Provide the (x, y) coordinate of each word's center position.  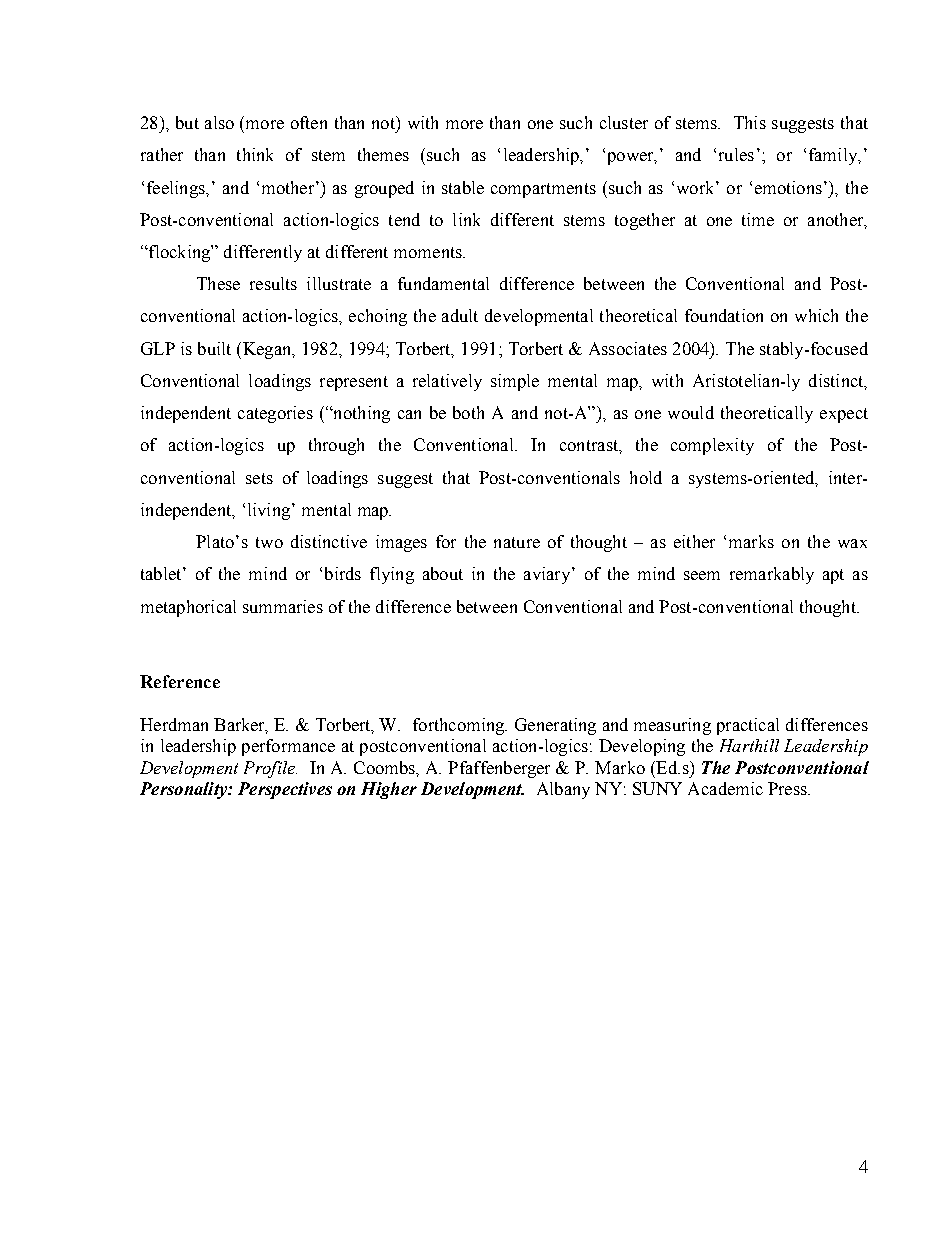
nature (517, 542)
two (269, 542)
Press (788, 788)
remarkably (772, 575)
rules (736, 154)
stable (463, 187)
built (214, 348)
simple (515, 382)
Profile (270, 769)
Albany (563, 790)
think (255, 154)
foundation (724, 315)
